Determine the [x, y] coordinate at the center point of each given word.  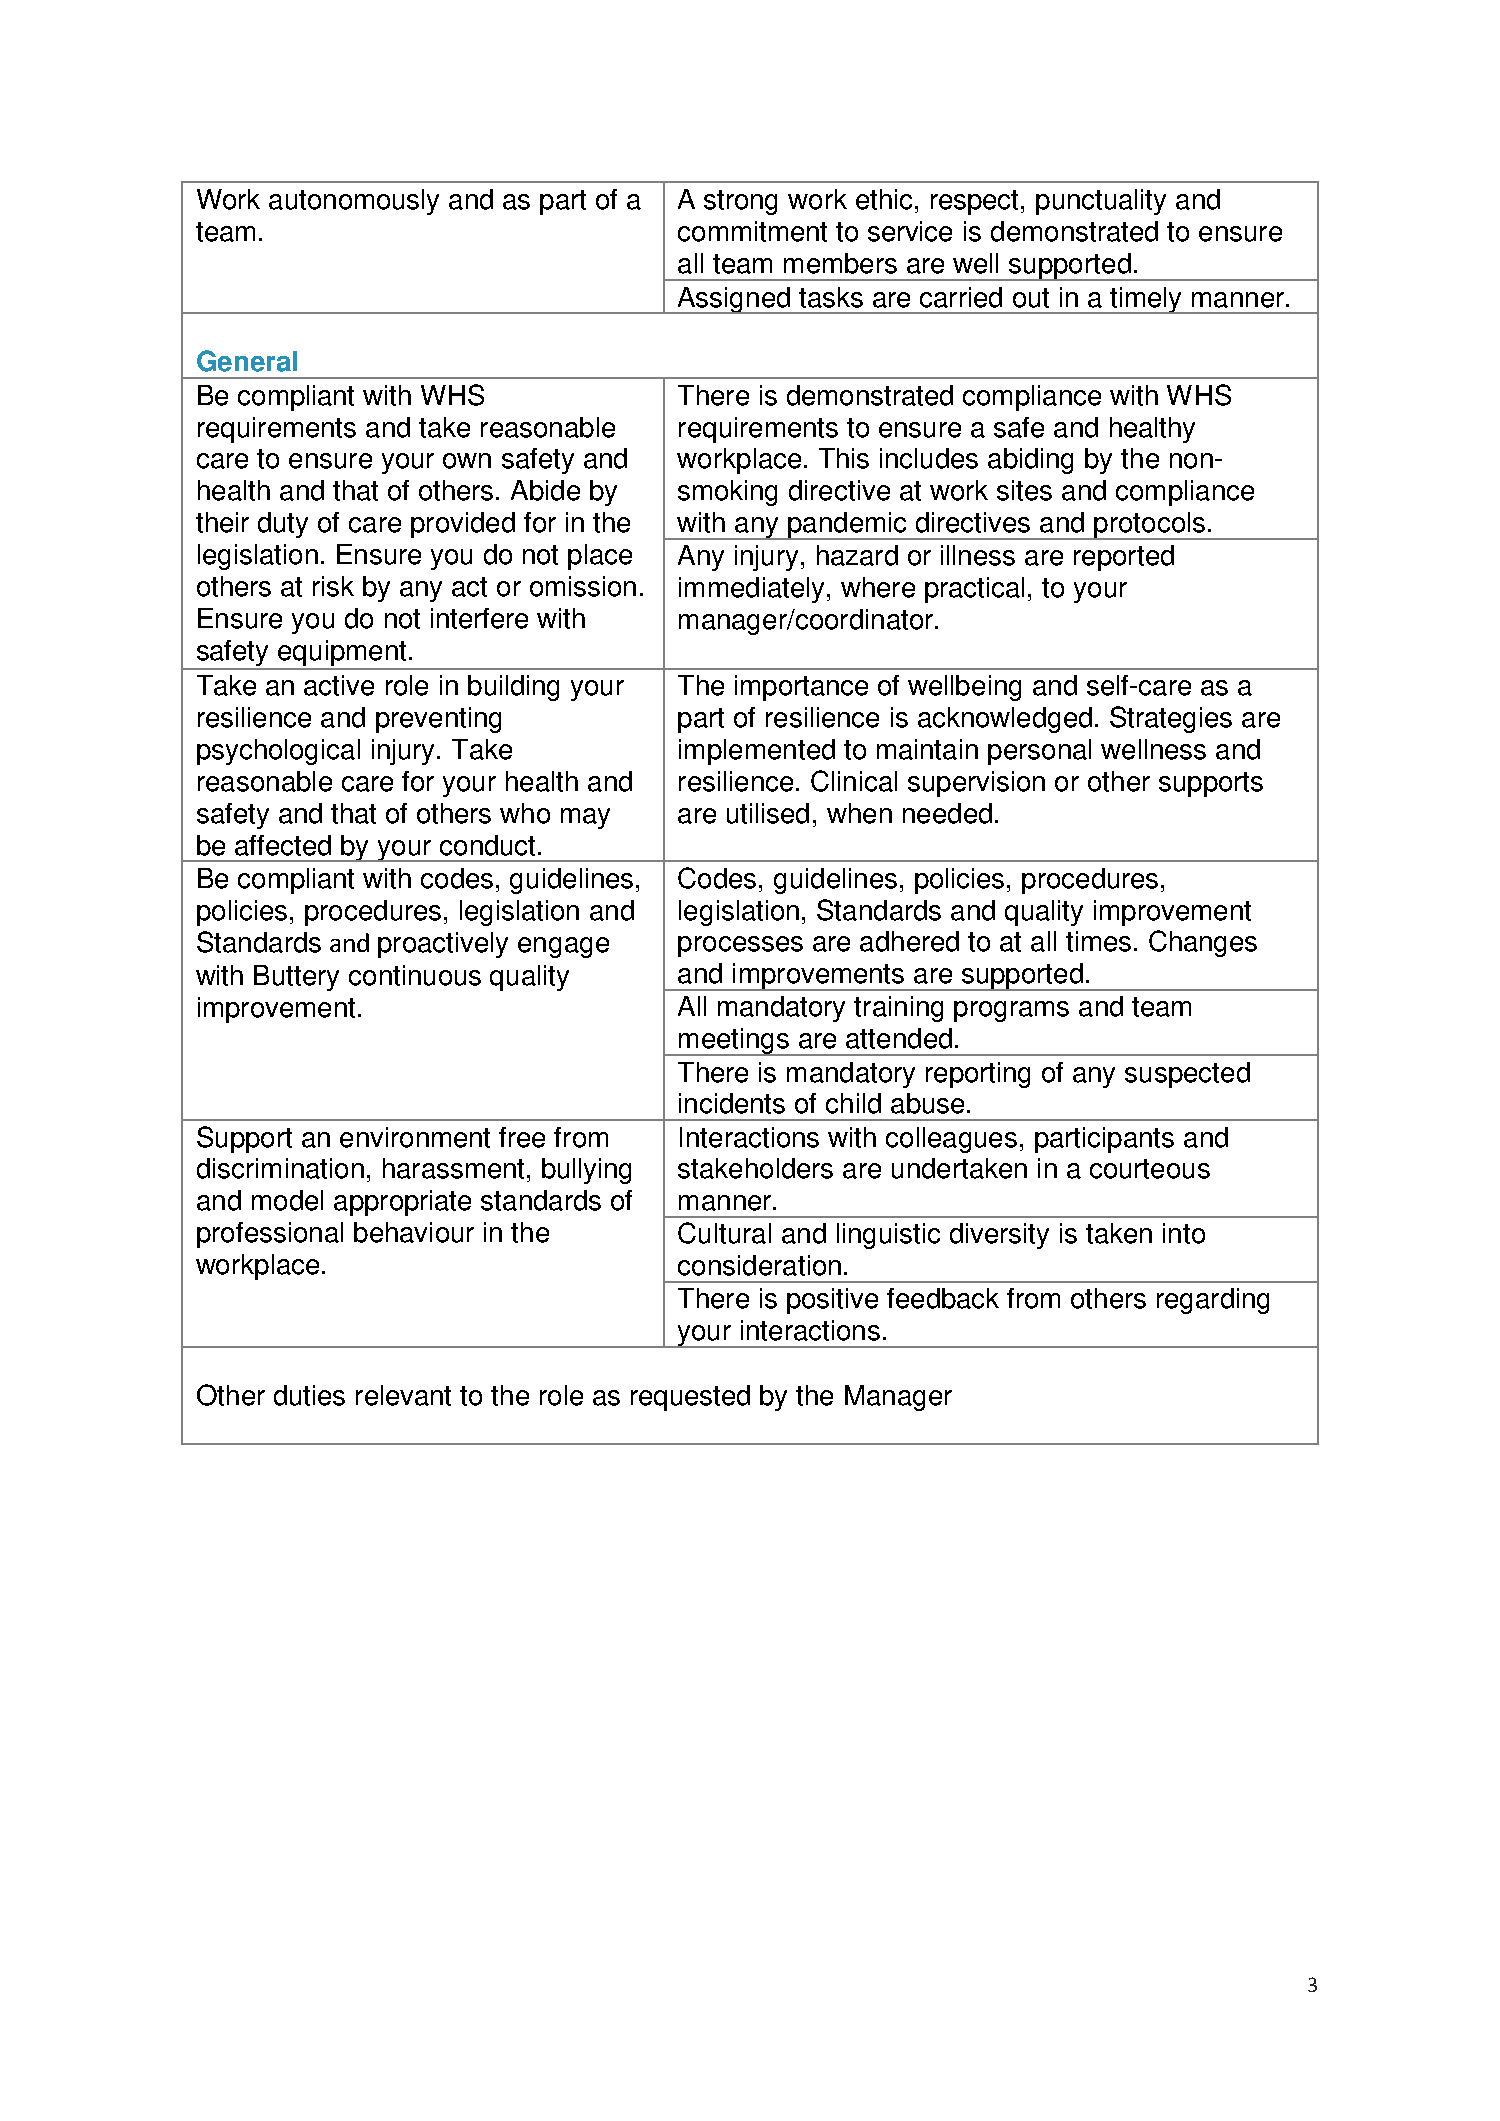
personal [1039, 752]
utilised [768, 813]
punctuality [1101, 202]
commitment [752, 231]
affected [283, 845]
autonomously [354, 202]
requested [690, 1398]
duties [309, 1395]
